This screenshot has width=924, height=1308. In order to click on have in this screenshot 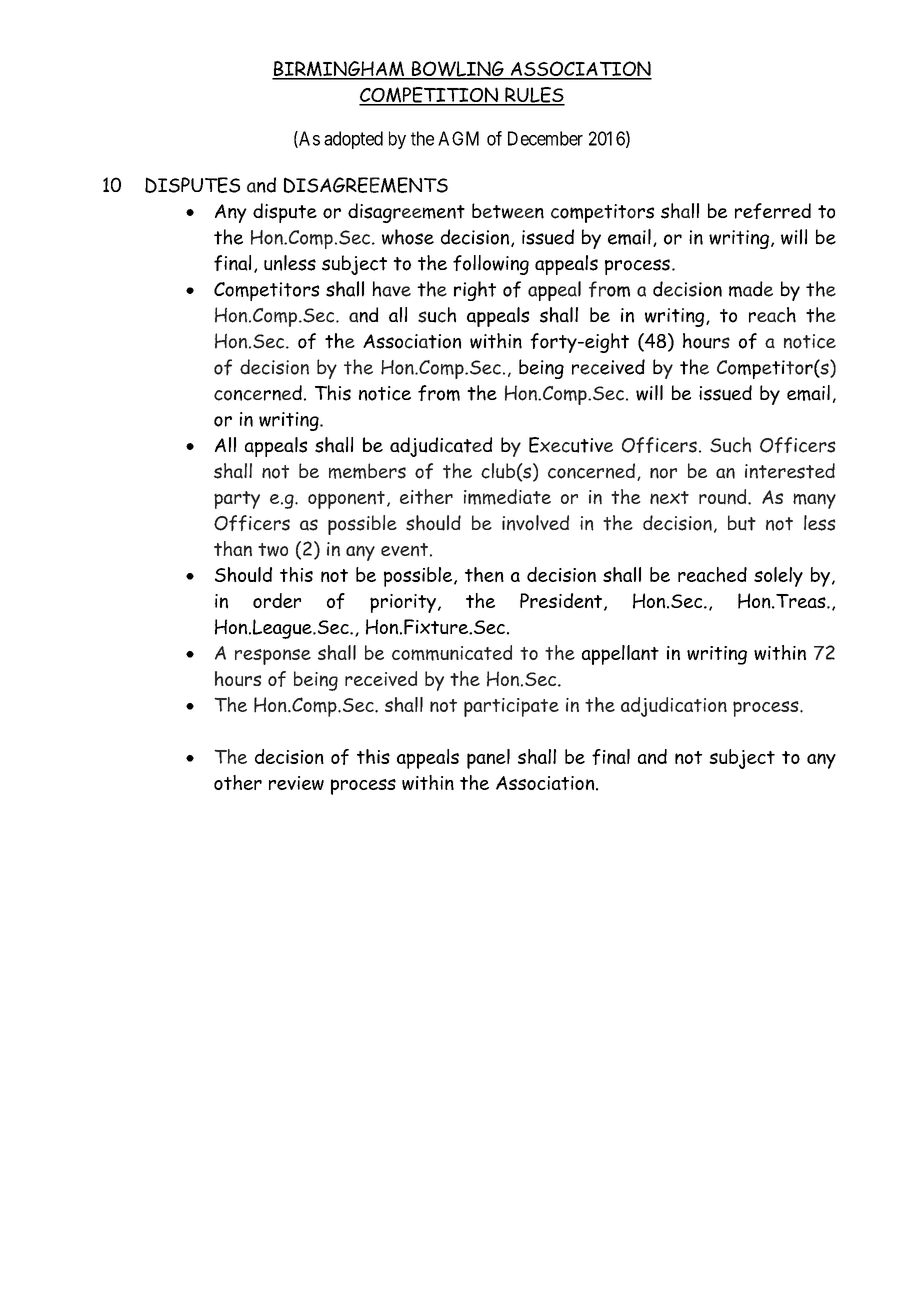, I will do `click(391, 289)`.
